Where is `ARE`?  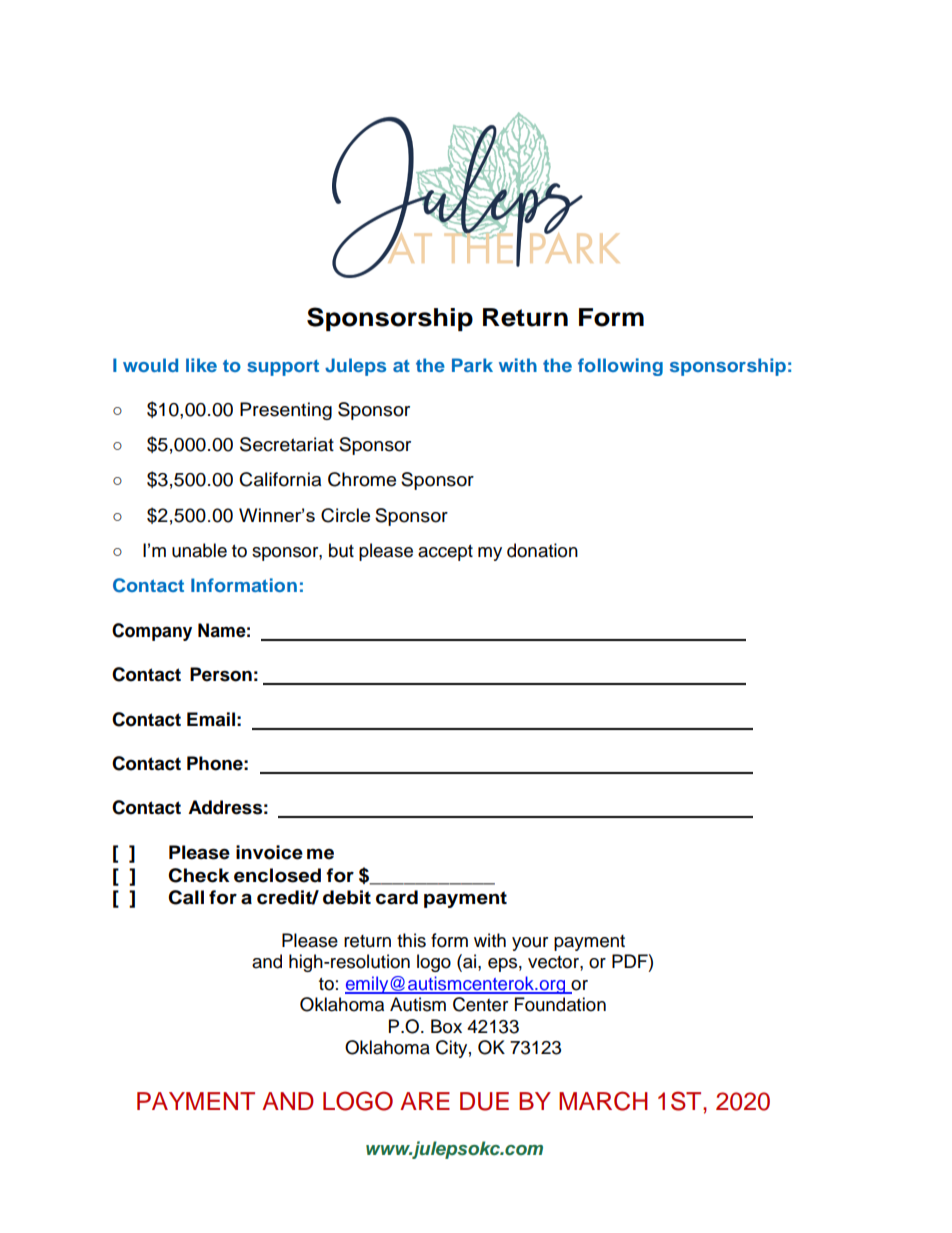
ARE is located at coordinates (425, 1101).
